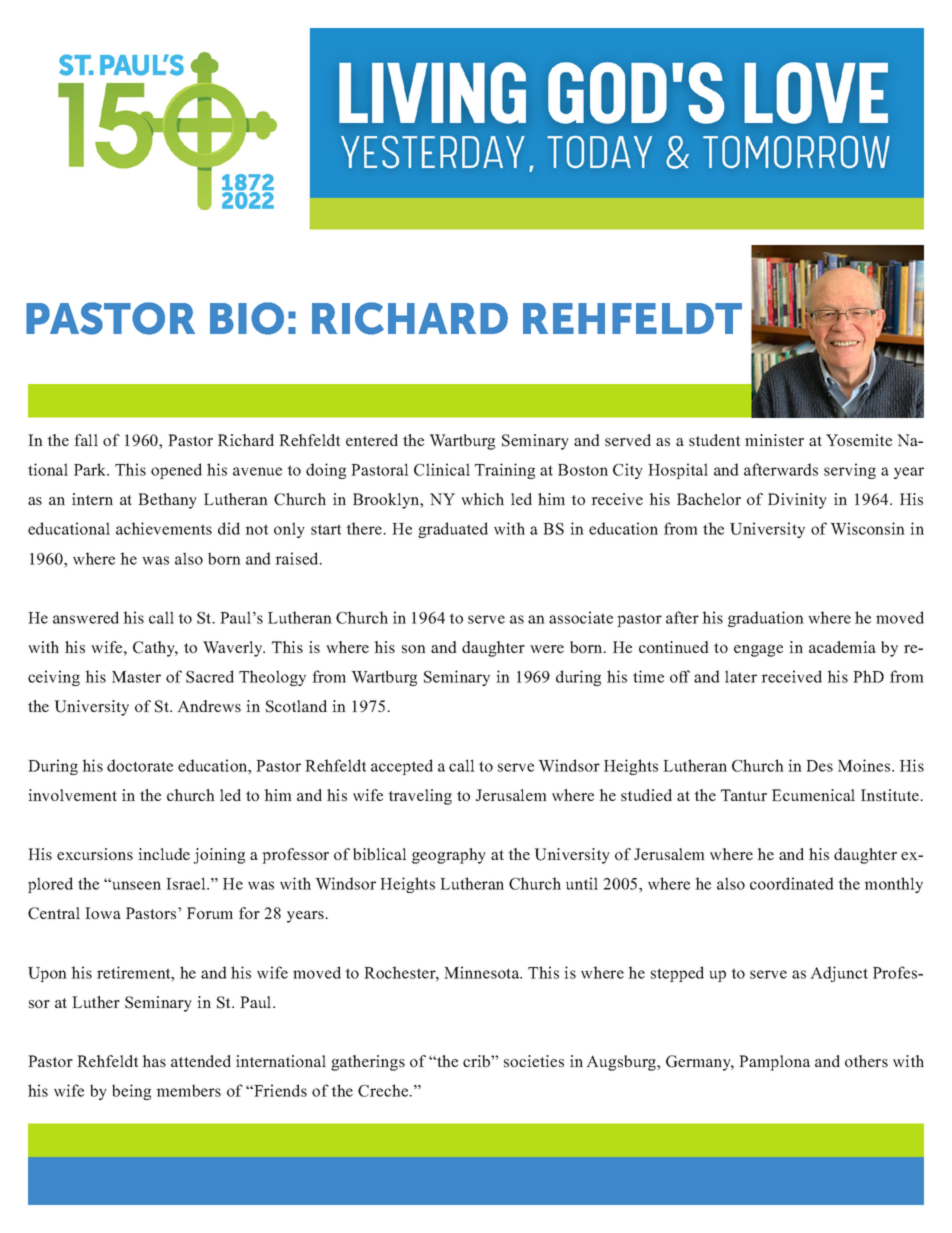  Describe the element at coordinates (414, 649) in the screenshot. I see `son` at that location.
